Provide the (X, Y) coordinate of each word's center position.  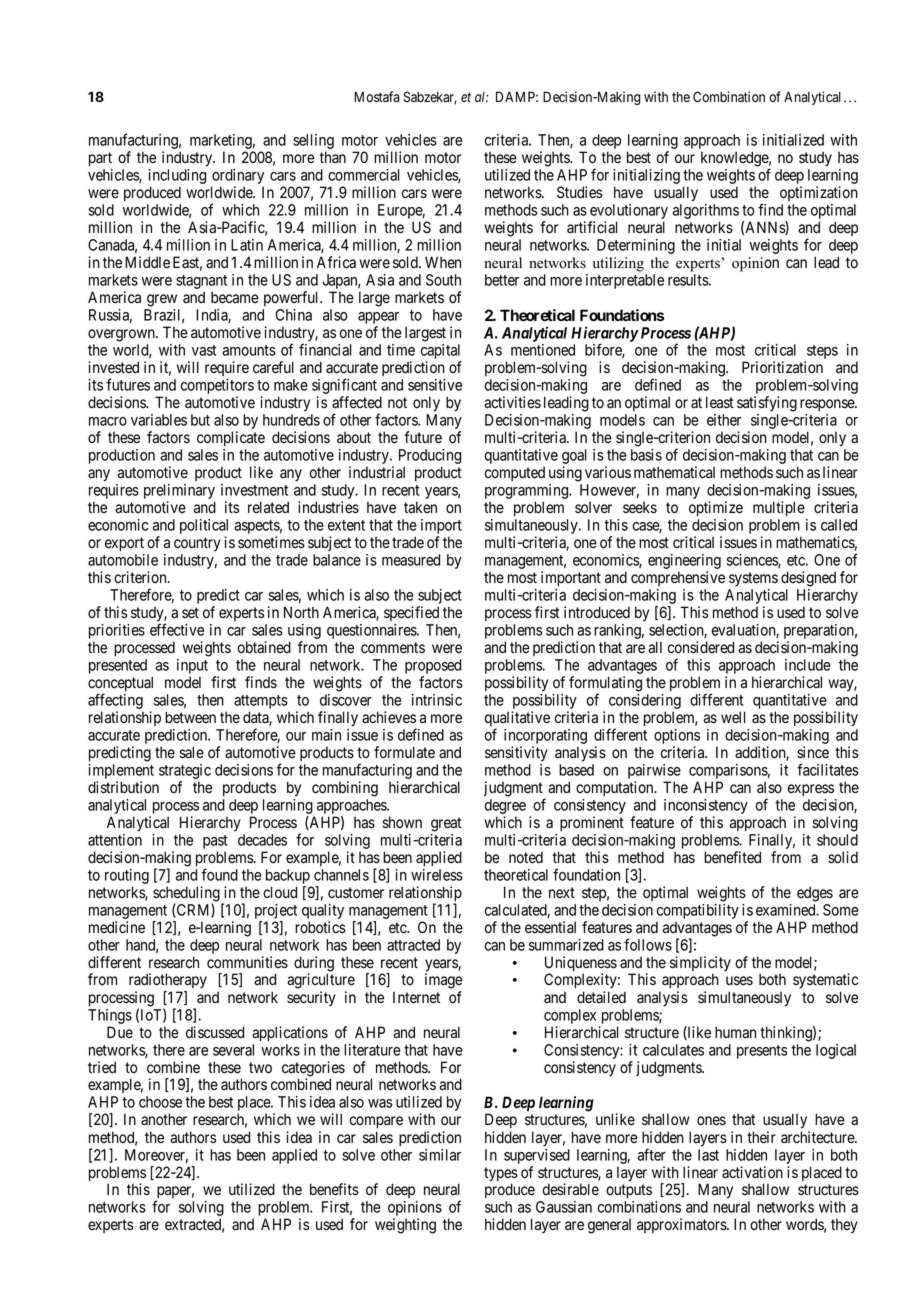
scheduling (187, 895)
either (724, 420)
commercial (364, 175)
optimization (819, 193)
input (192, 666)
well (733, 717)
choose (160, 1102)
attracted (413, 945)
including (177, 178)
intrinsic (437, 700)
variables (159, 420)
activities (512, 402)
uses (739, 981)
